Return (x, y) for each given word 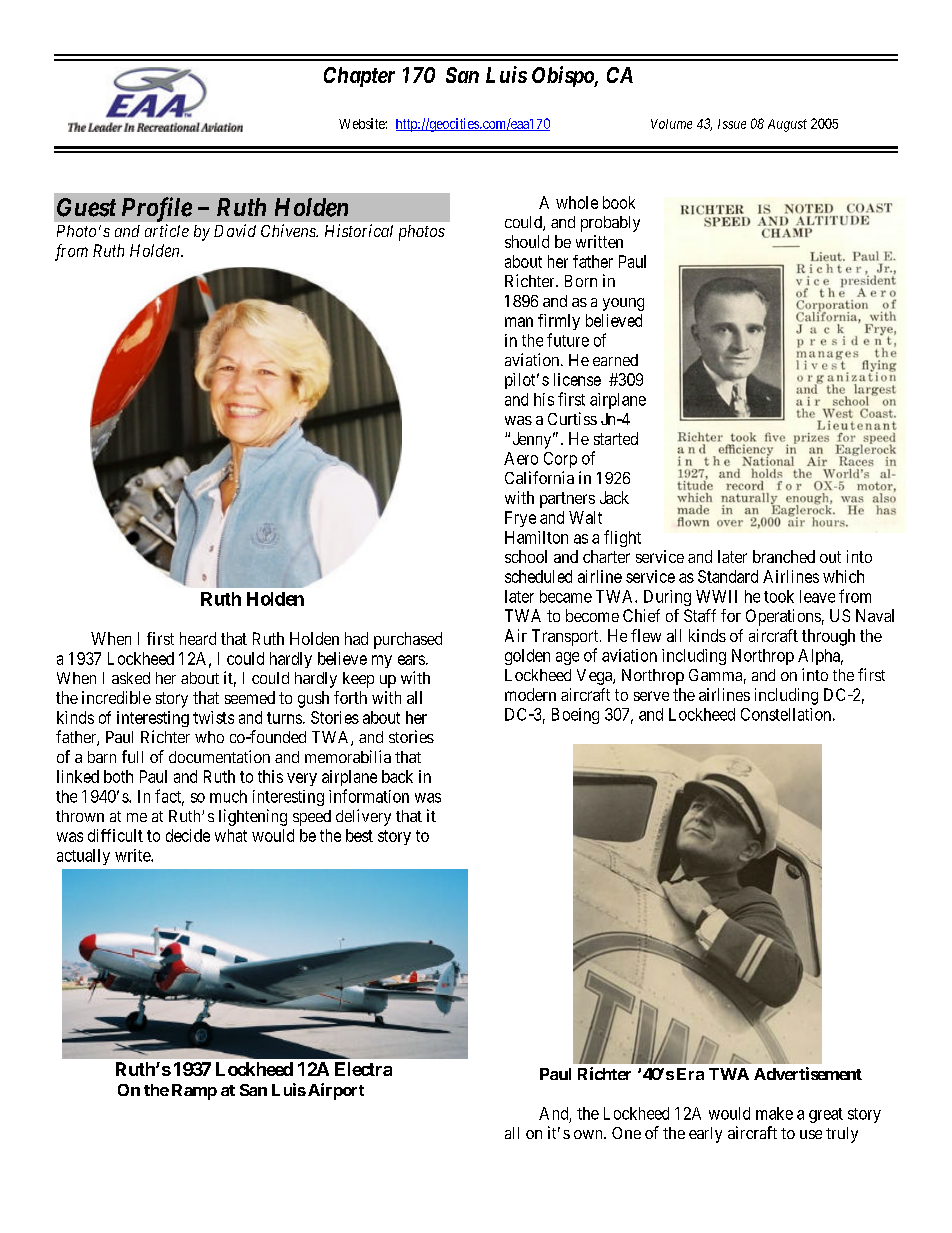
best (359, 835)
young (623, 304)
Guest (86, 207)
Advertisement (808, 1073)
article (167, 230)
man (519, 322)
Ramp (194, 1092)
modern (530, 694)
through (828, 637)
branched (784, 556)
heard (198, 638)
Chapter (359, 77)
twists (213, 717)
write (133, 855)
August (787, 125)
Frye (520, 519)
